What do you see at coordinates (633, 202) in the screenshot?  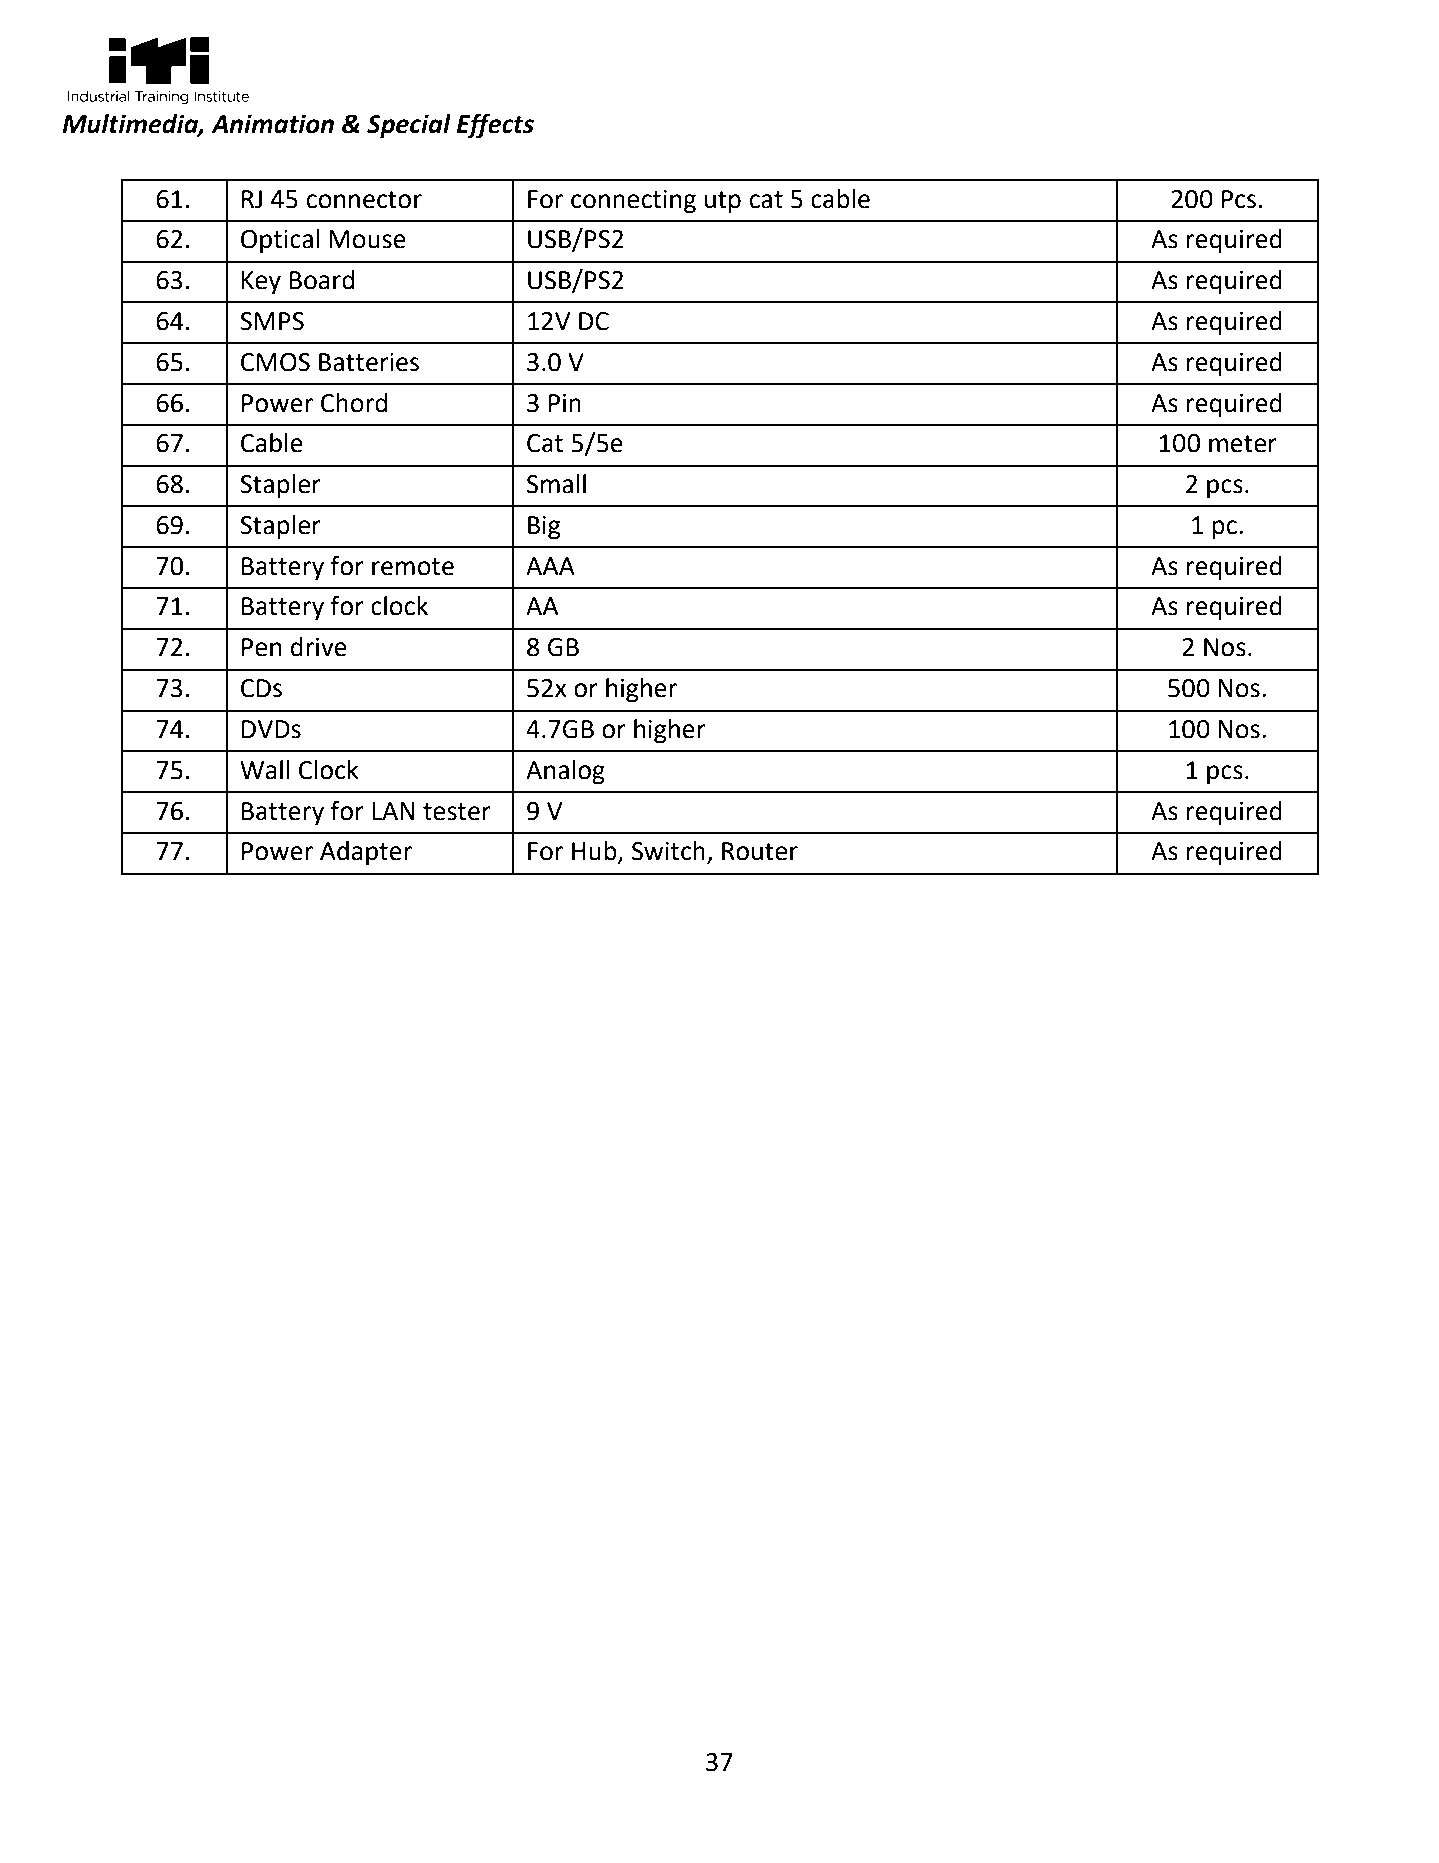 I see `connecting` at bounding box center [633, 202].
